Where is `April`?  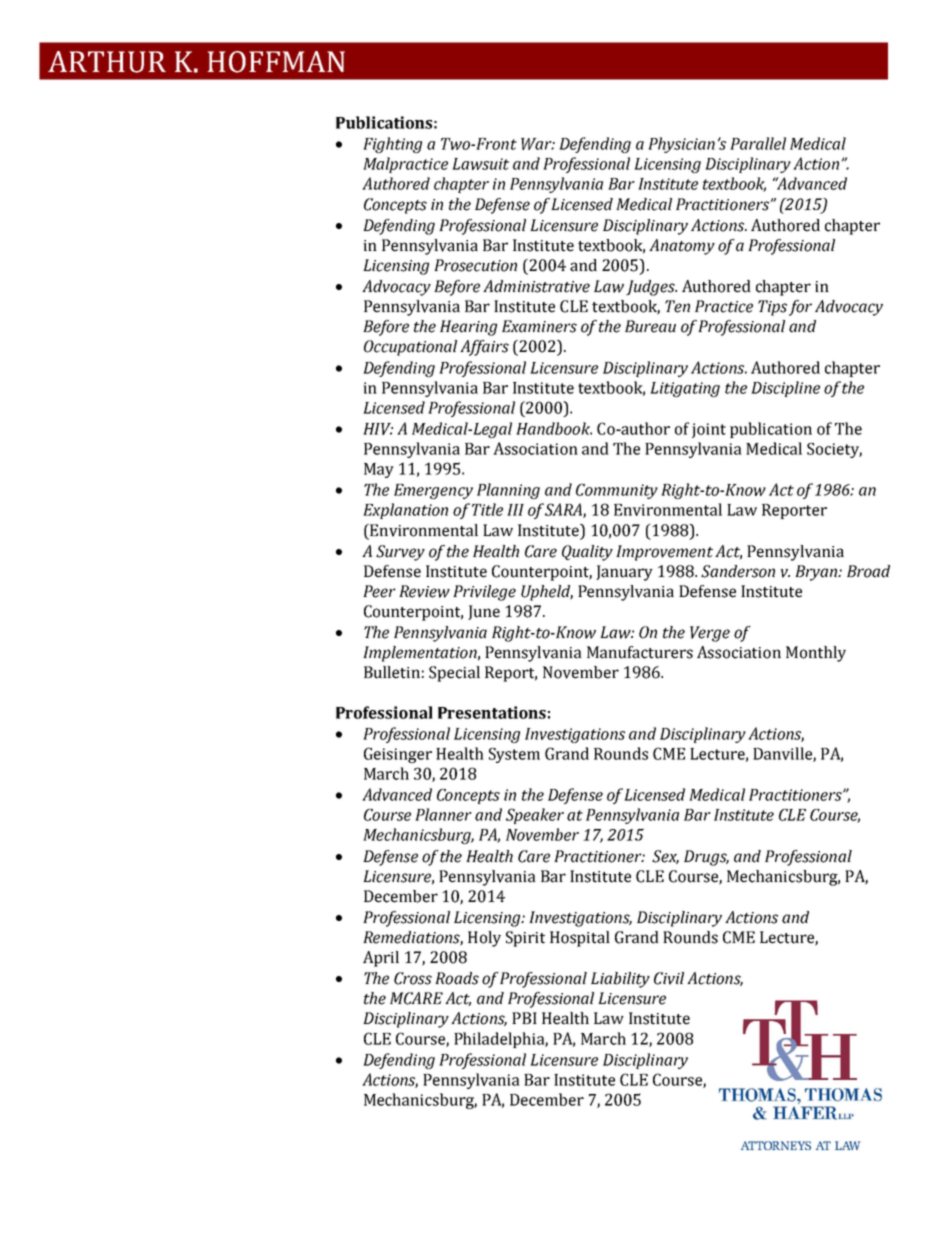 April is located at coordinates (381, 959).
